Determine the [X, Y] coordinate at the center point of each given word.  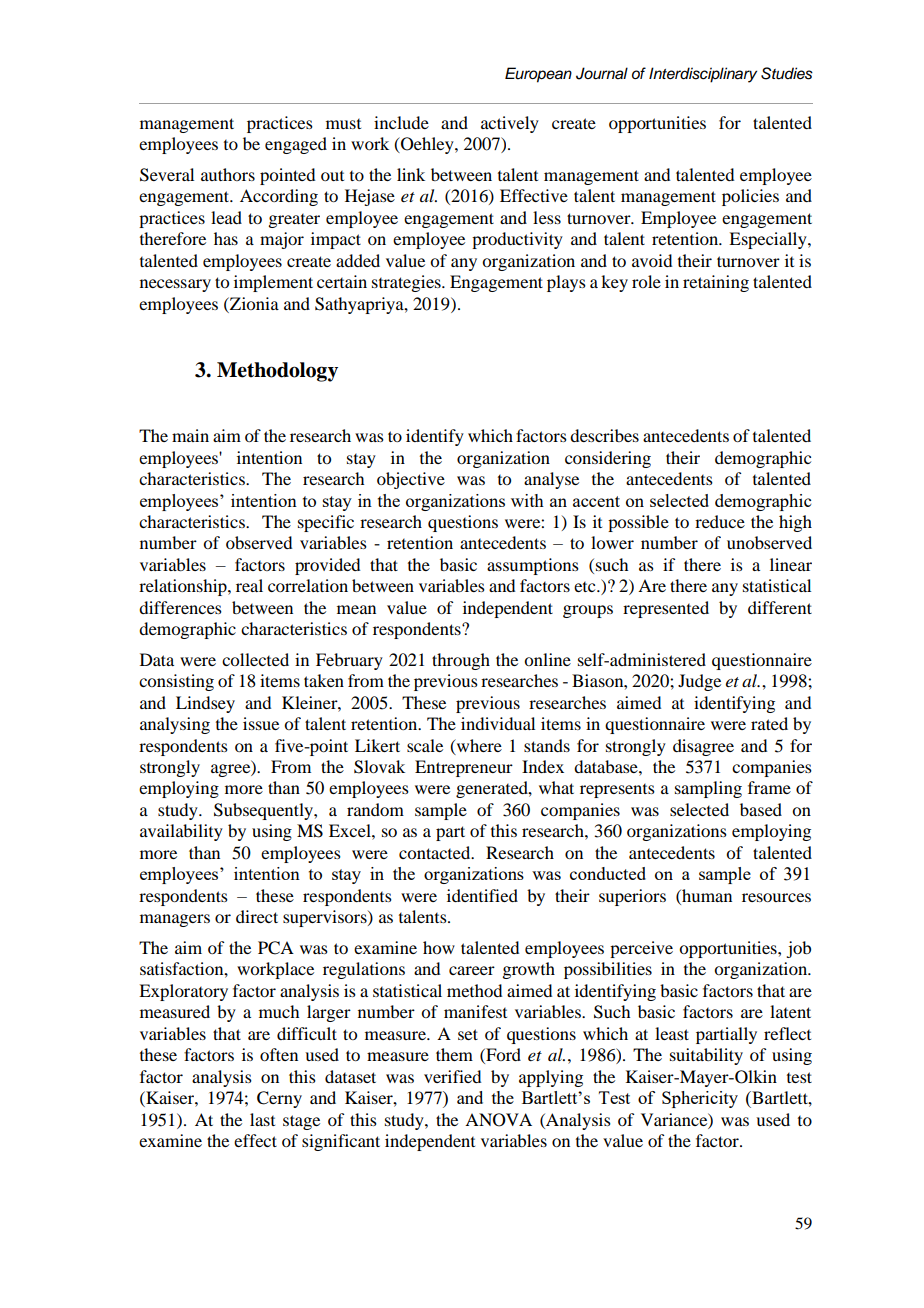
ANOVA [498, 1120]
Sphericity [700, 1099]
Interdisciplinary [703, 75]
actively [510, 124]
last [262, 1119]
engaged [296, 145]
